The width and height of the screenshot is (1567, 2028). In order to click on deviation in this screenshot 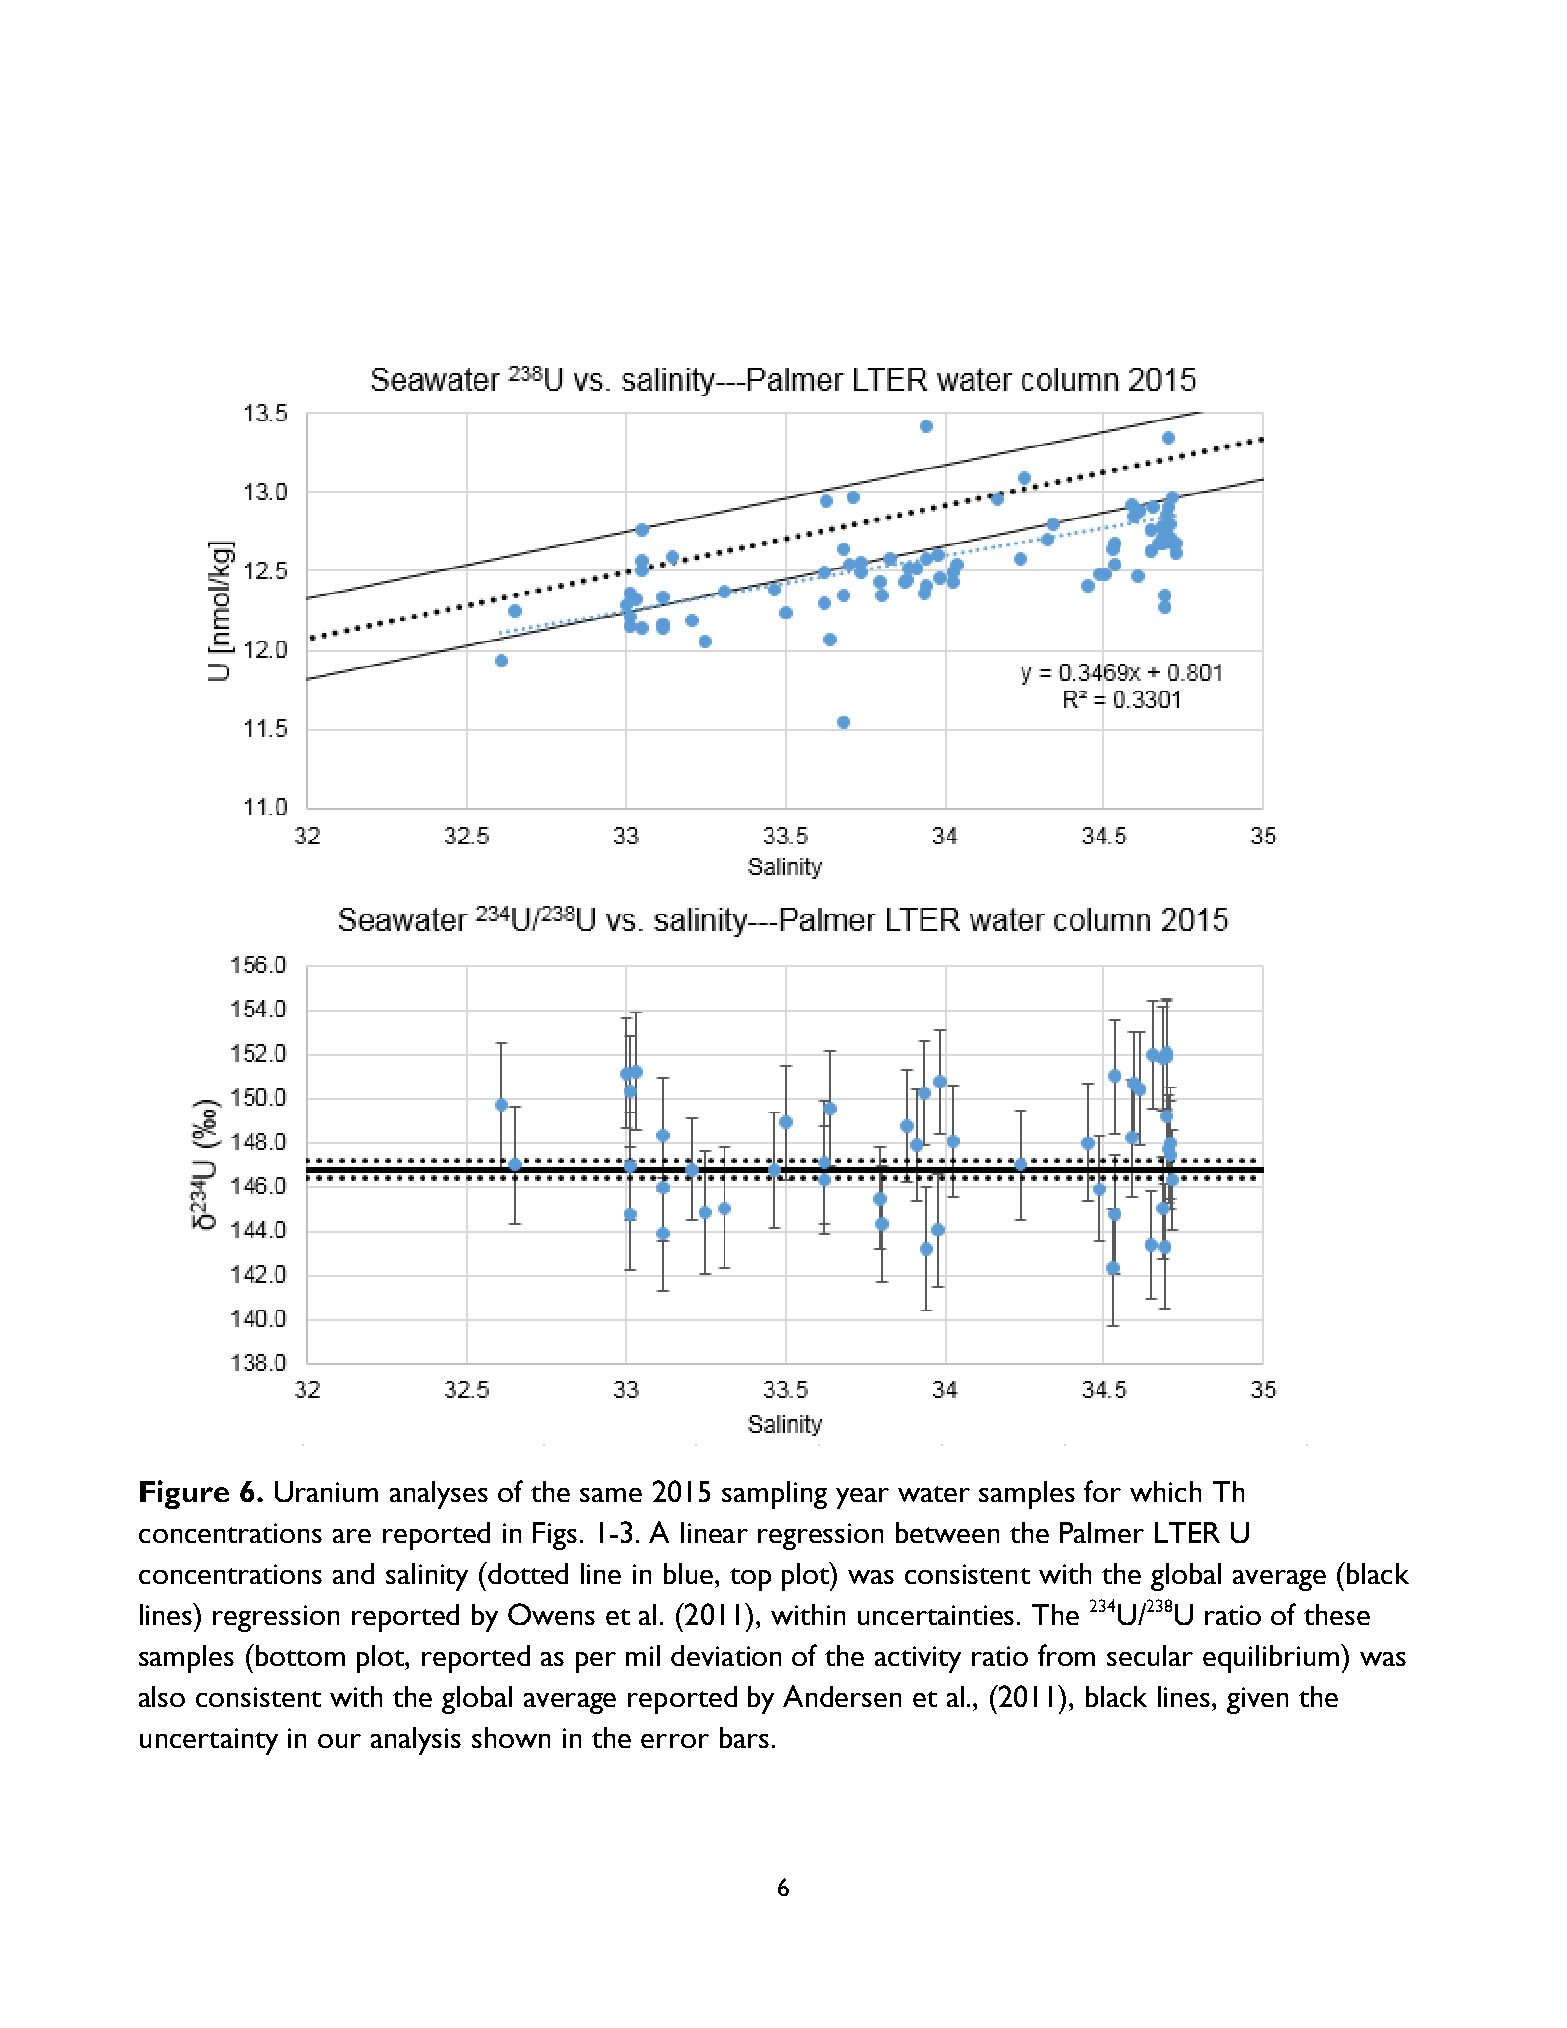, I will do `click(726, 1655)`.
